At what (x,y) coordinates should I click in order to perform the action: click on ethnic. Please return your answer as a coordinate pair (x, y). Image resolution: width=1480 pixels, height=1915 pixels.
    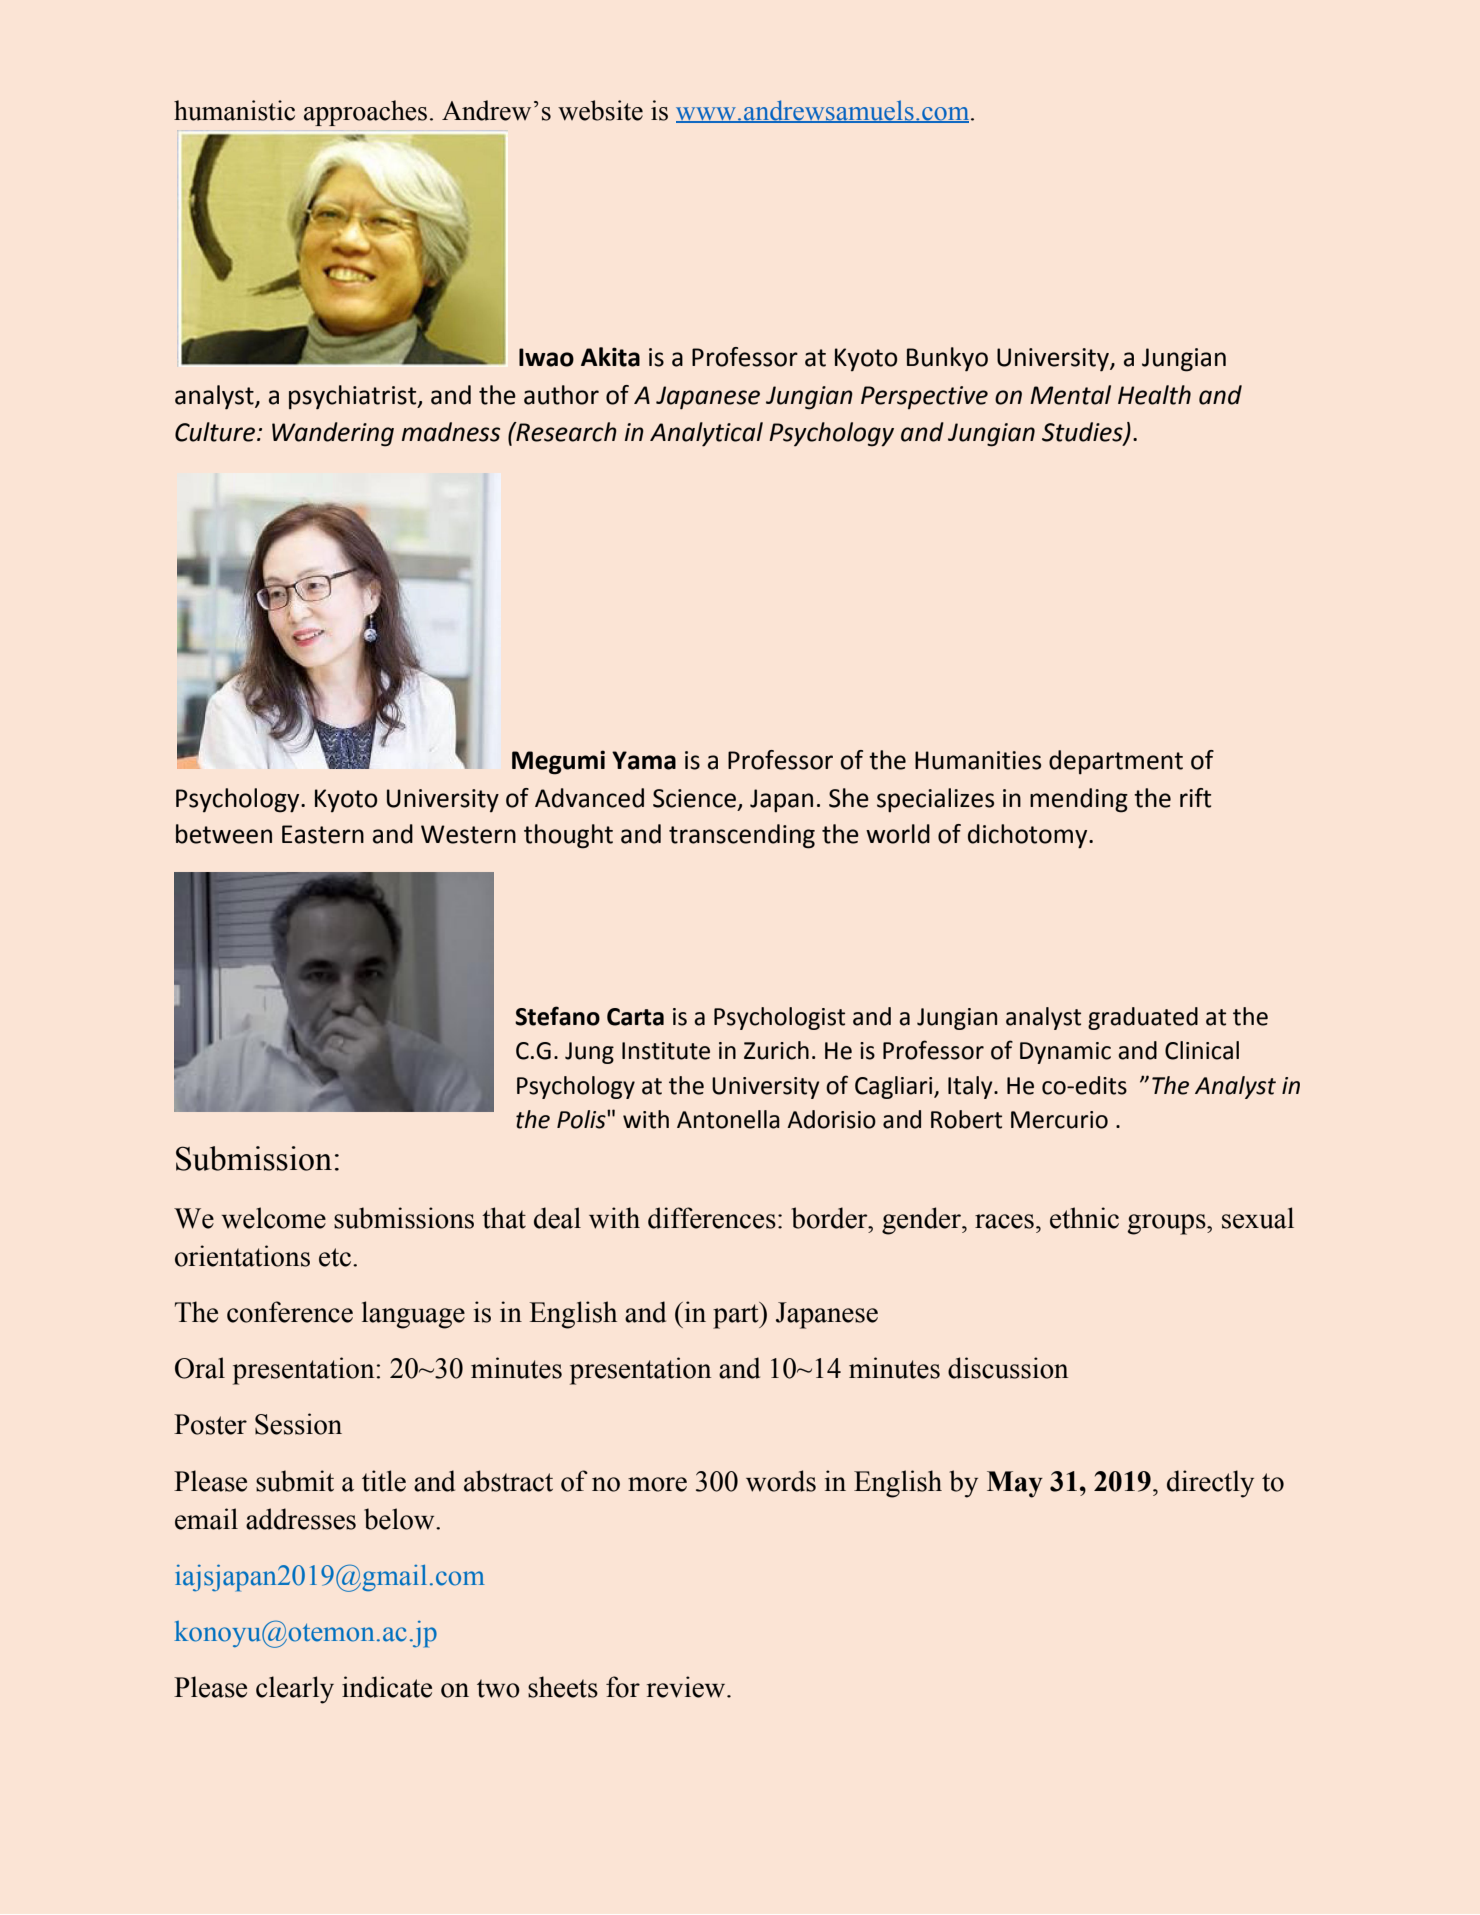
    Looking at the image, I should click on (1084, 1218).
